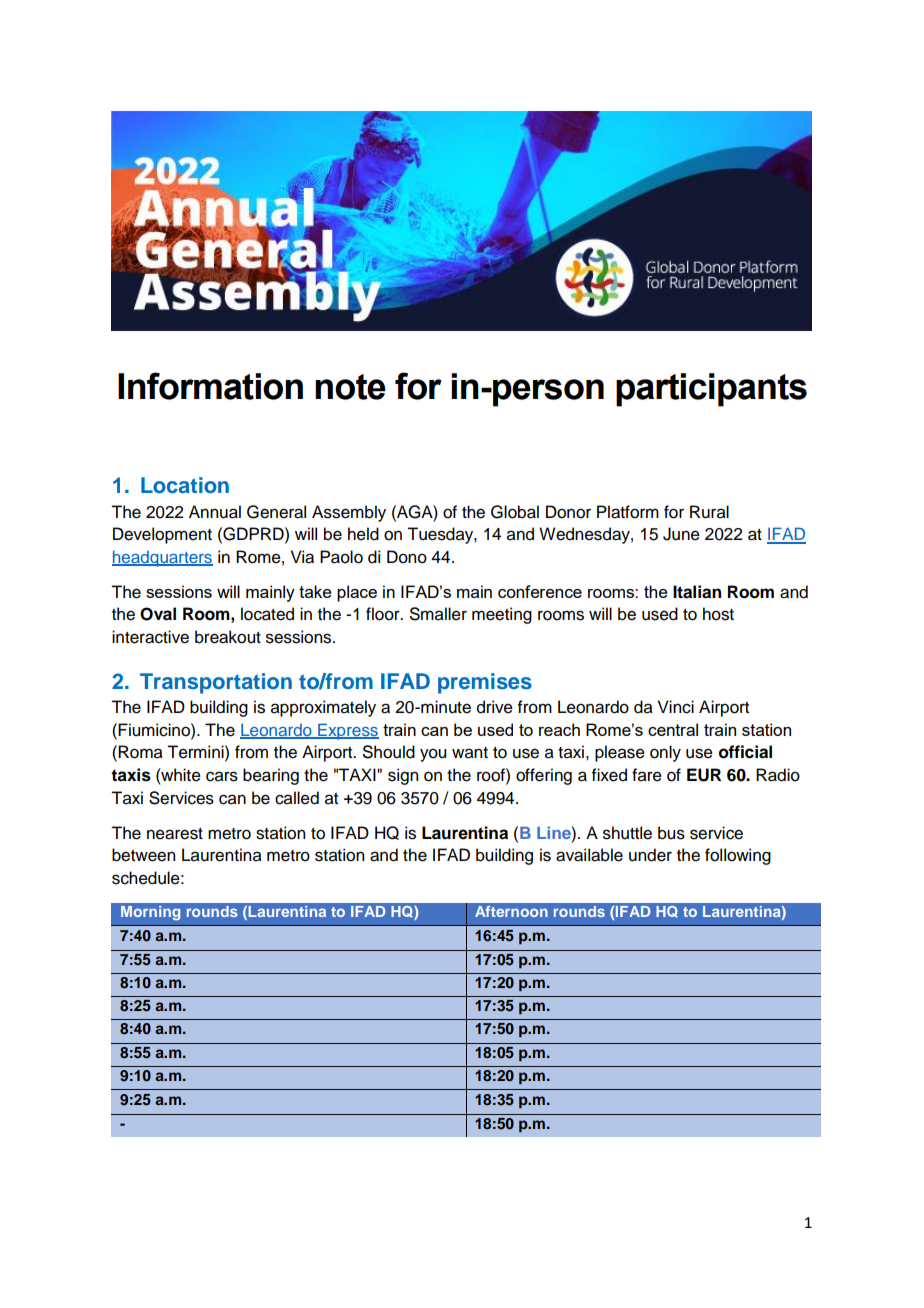 The height and width of the document is (1308, 924). I want to click on Morning, so click(150, 913).
